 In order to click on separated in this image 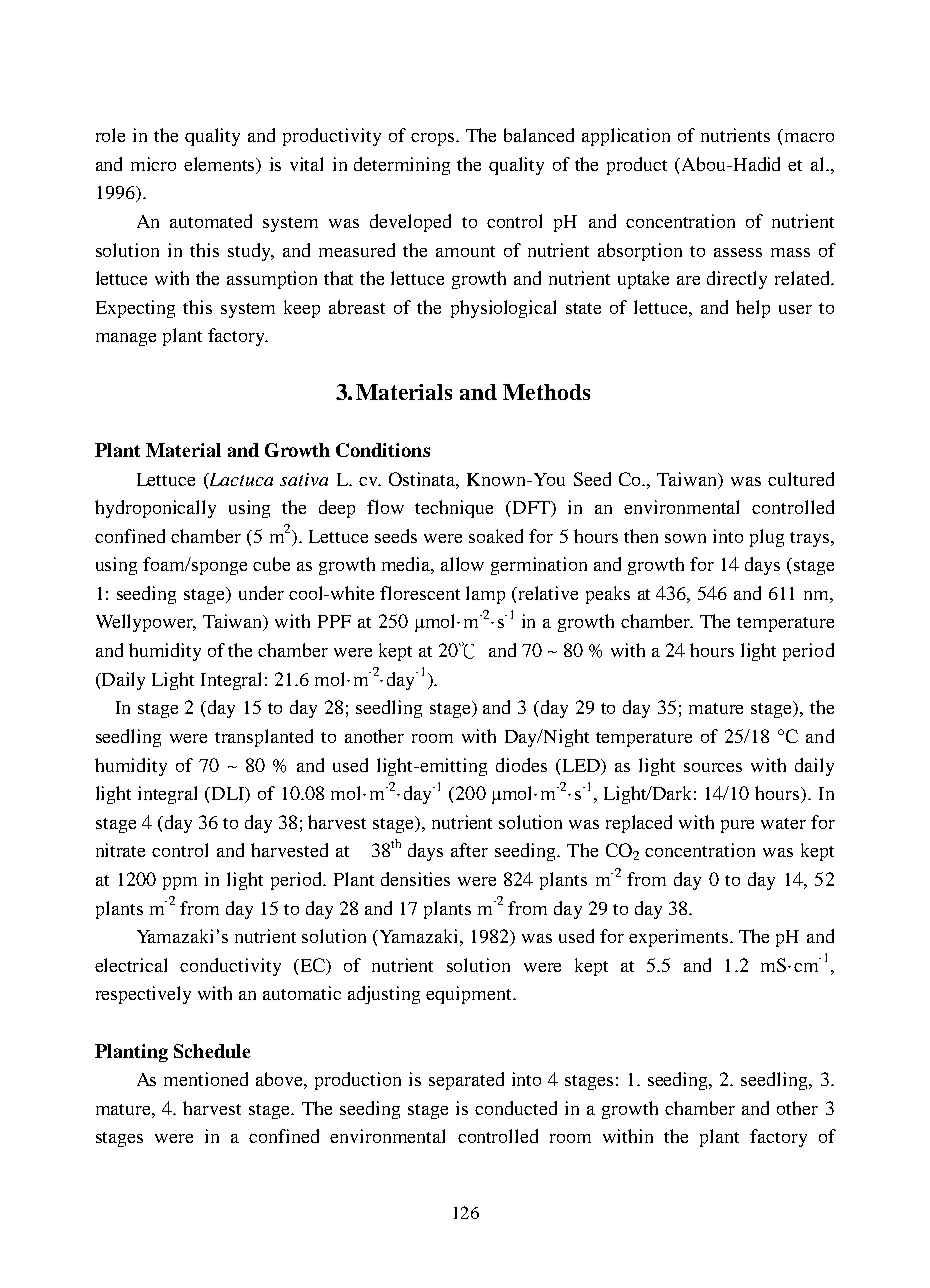, I will do `click(466, 1081)`.
